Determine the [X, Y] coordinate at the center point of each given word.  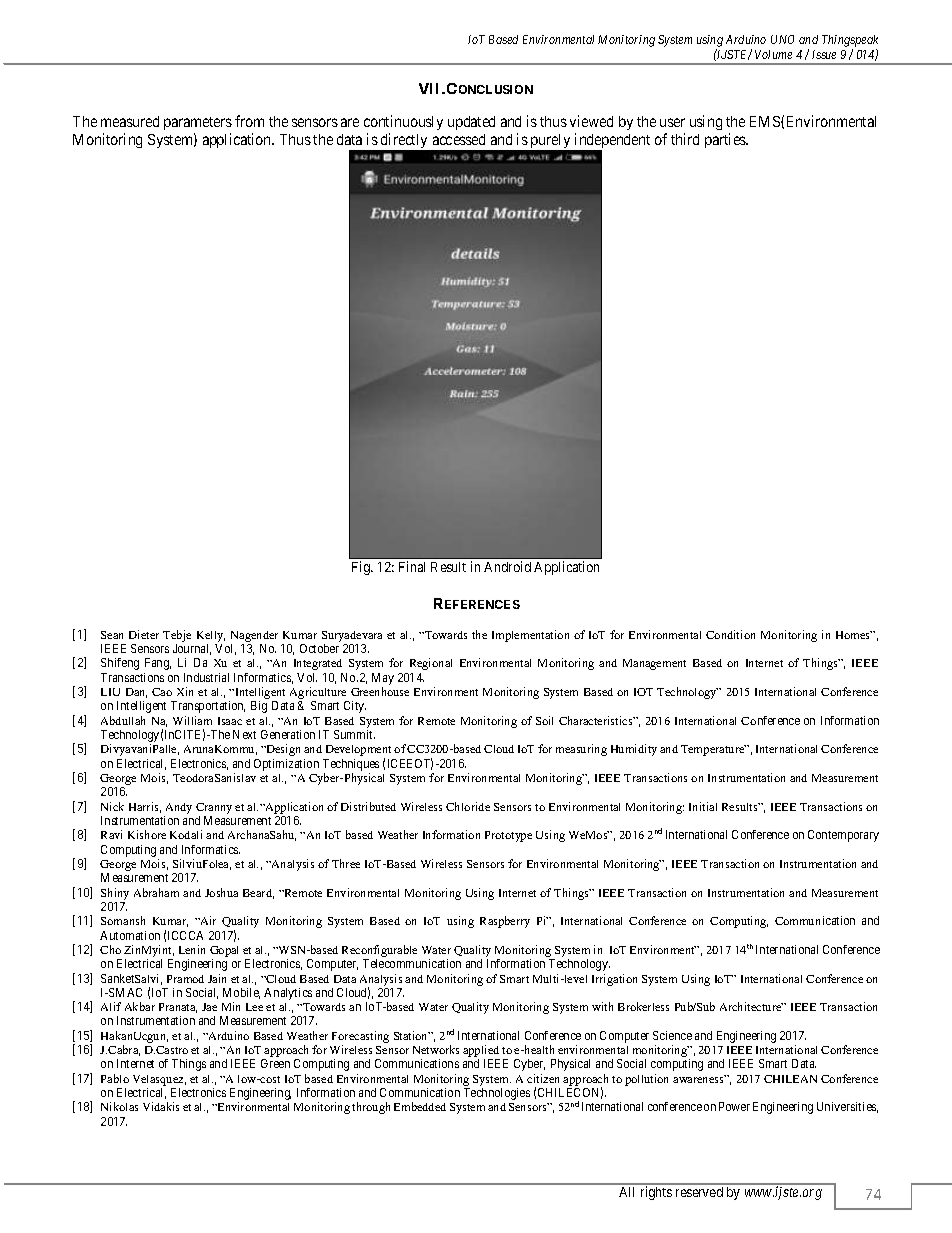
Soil [544, 720]
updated [471, 123]
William [192, 720]
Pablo [115, 1078]
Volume [773, 54]
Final [412, 566]
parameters [198, 123]
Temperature [713, 750]
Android [507, 566]
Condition [730, 634]
